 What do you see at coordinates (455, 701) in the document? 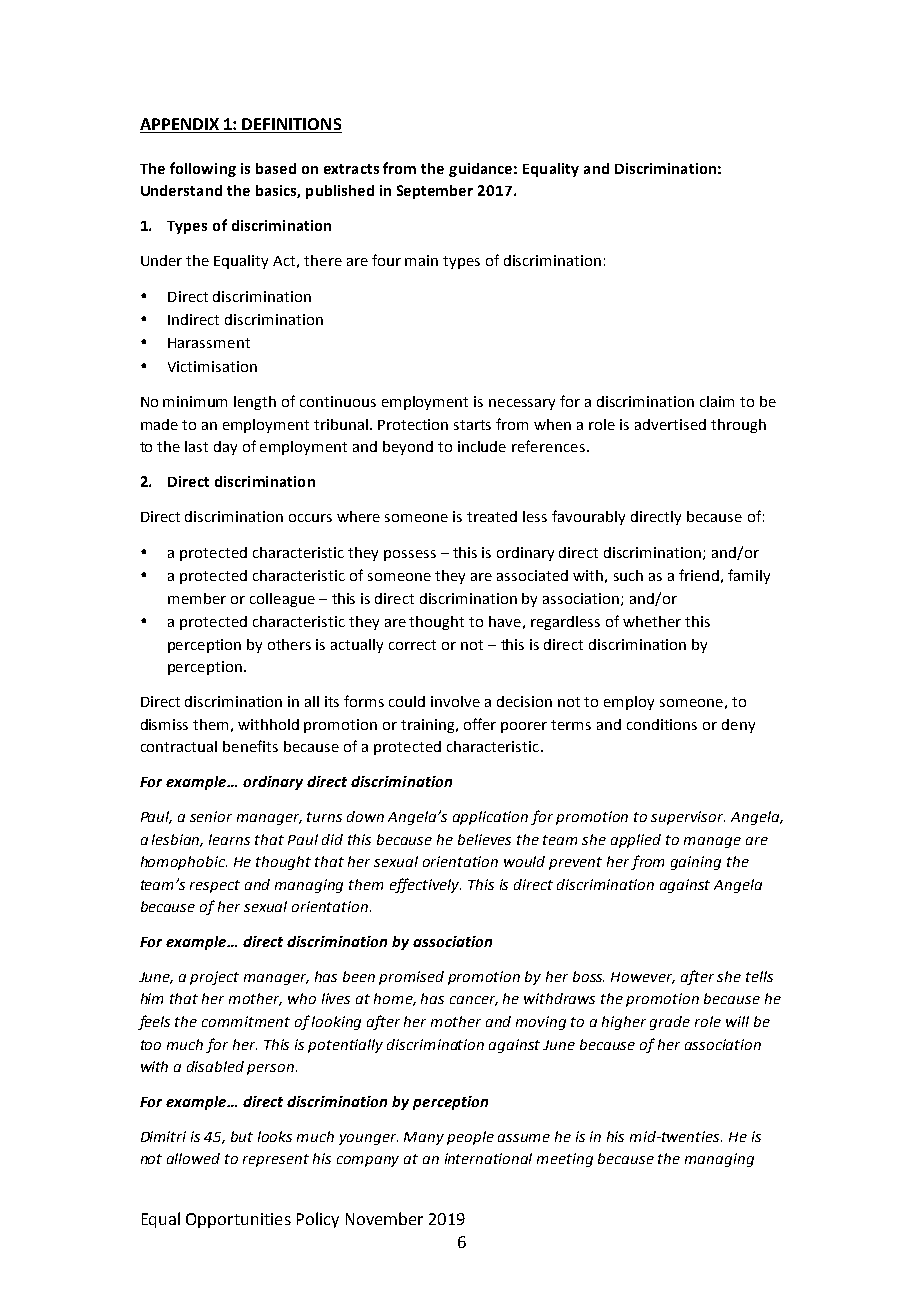
I see `involve` at bounding box center [455, 701].
